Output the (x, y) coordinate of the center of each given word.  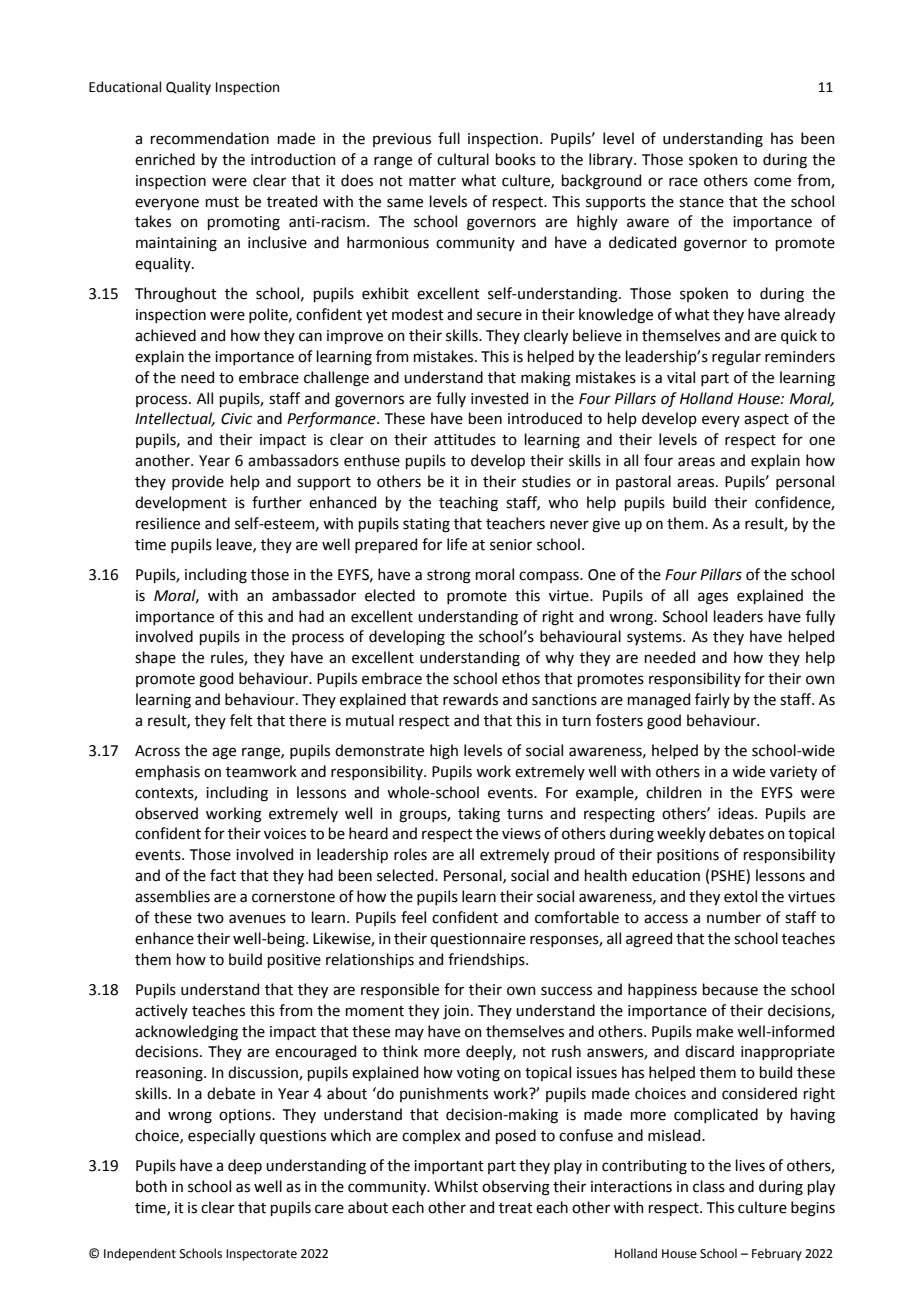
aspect (766, 420)
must (222, 202)
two (210, 918)
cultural (463, 159)
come (772, 182)
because (730, 989)
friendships (487, 960)
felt (241, 720)
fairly (712, 700)
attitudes (465, 439)
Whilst (456, 1186)
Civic (236, 419)
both (151, 1186)
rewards (470, 699)
